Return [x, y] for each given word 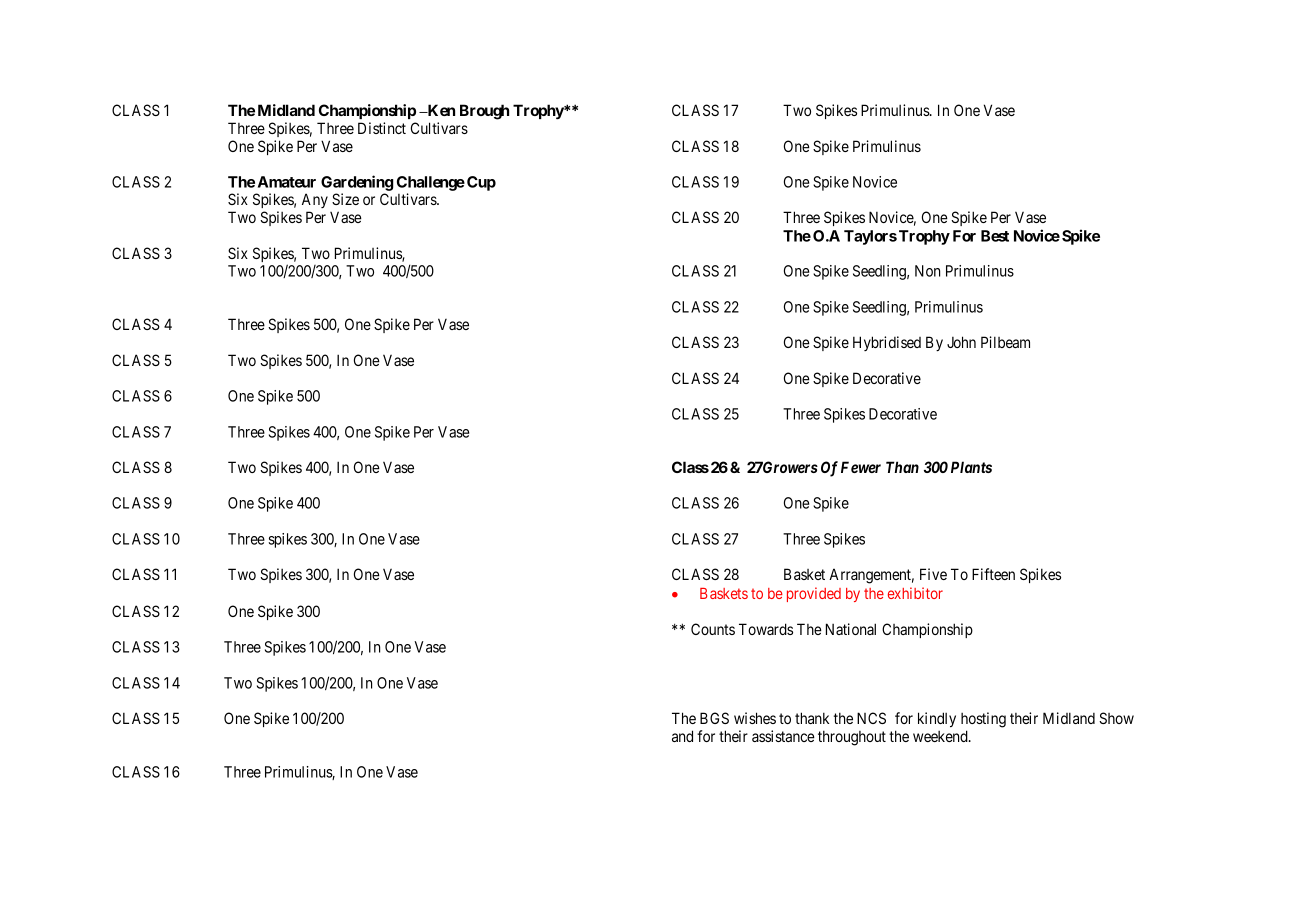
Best [995, 236]
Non [927, 271]
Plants [971, 467]
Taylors [870, 237]
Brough [484, 112]
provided [814, 594]
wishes [755, 718]
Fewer [861, 467]
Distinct [382, 128]
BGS [714, 718]
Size [345, 199]
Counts [713, 629]
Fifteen [993, 574]
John [961, 342]
